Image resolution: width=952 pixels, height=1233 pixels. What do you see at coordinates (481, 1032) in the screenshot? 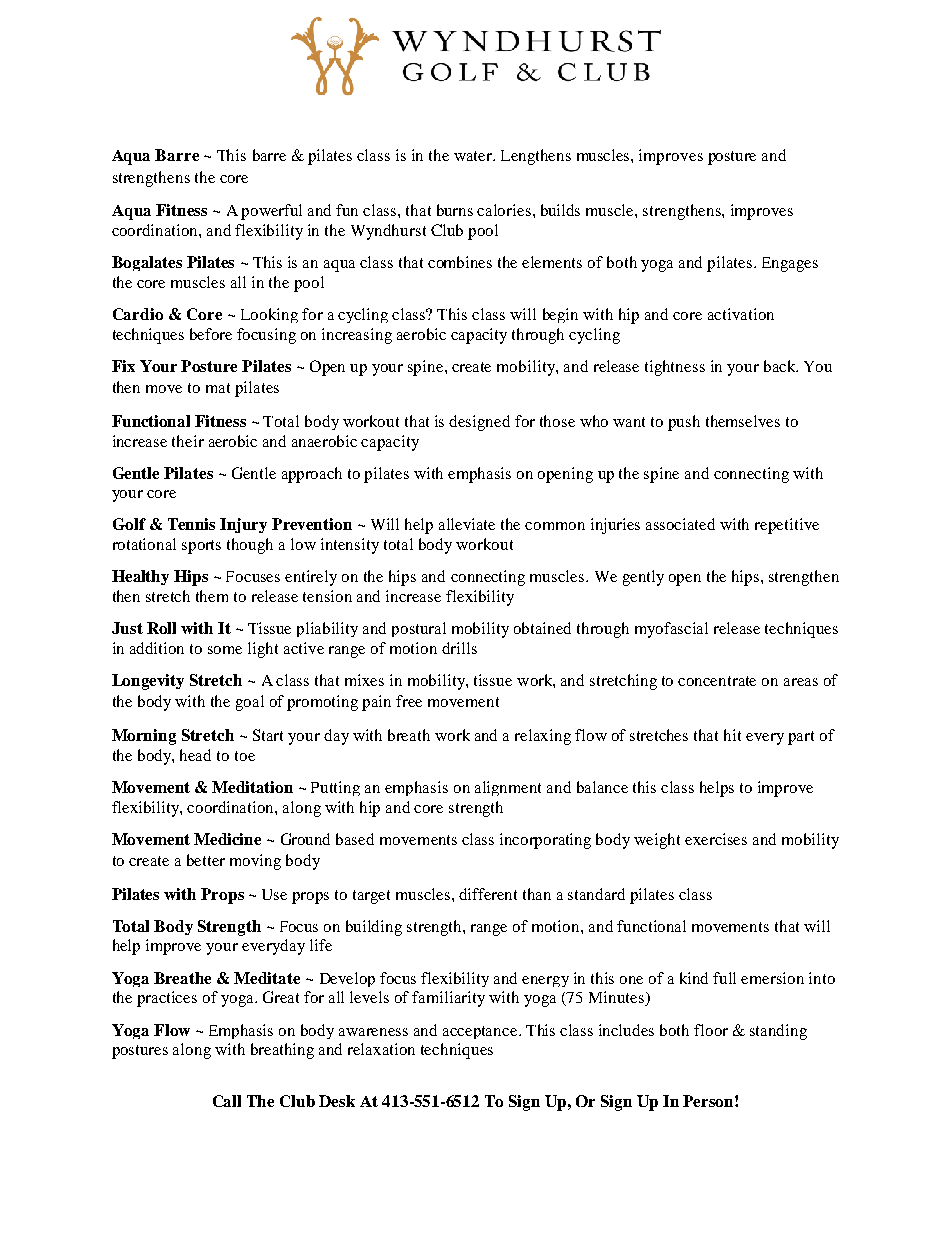
I see `acceptance` at bounding box center [481, 1032].
